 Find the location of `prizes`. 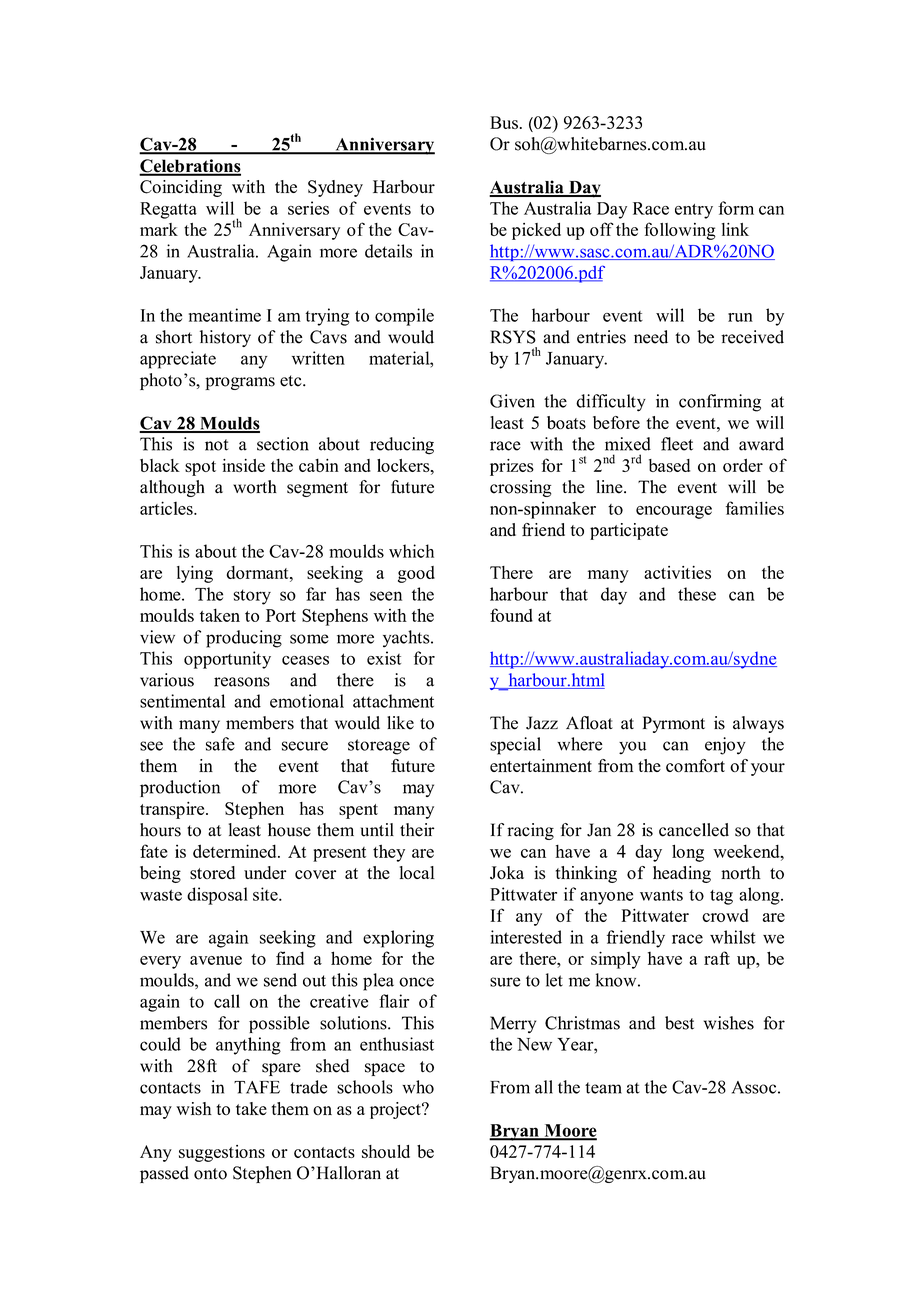

prizes is located at coordinates (512, 467).
